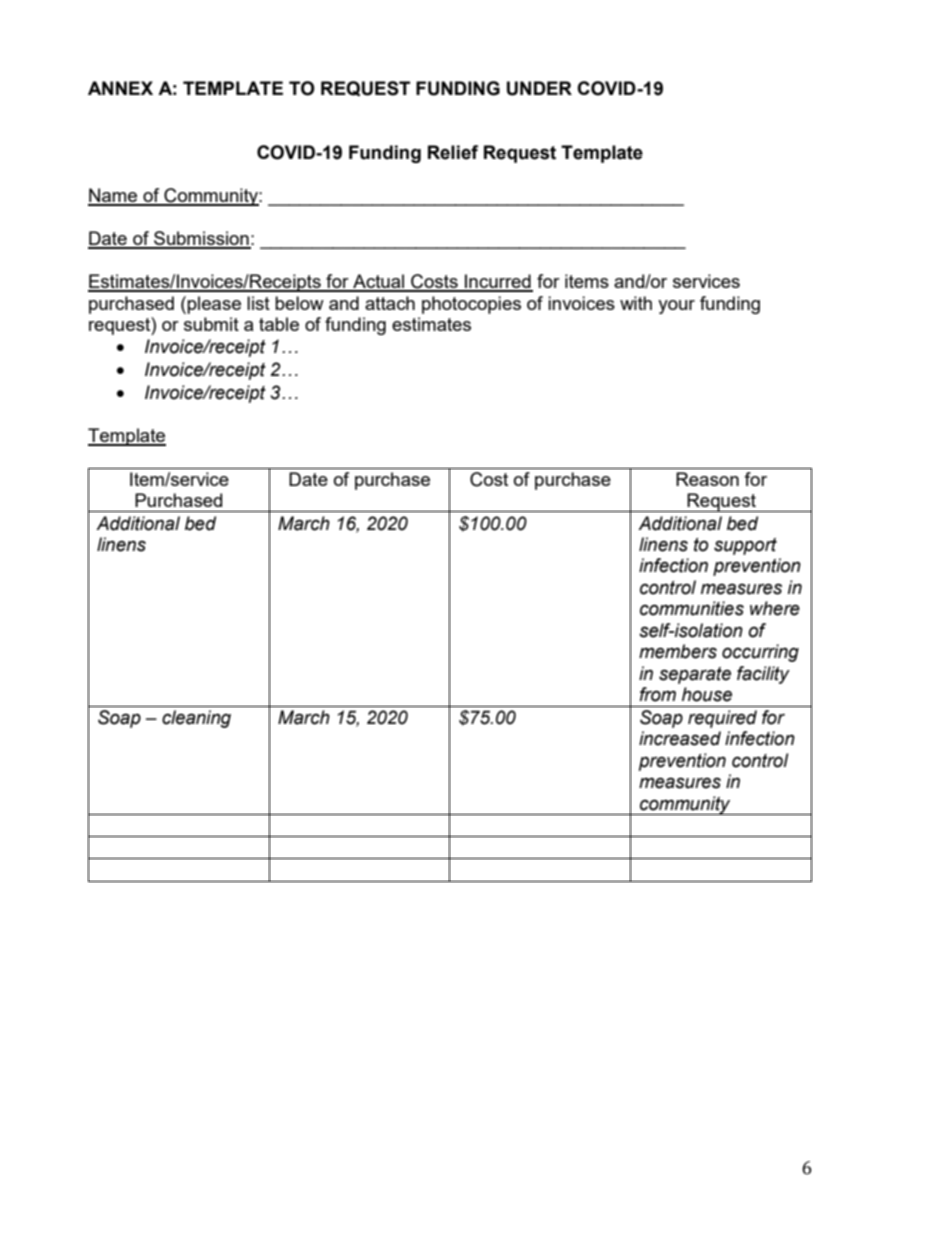  What do you see at coordinates (201, 239) in the screenshot?
I see `Submission` at bounding box center [201, 239].
